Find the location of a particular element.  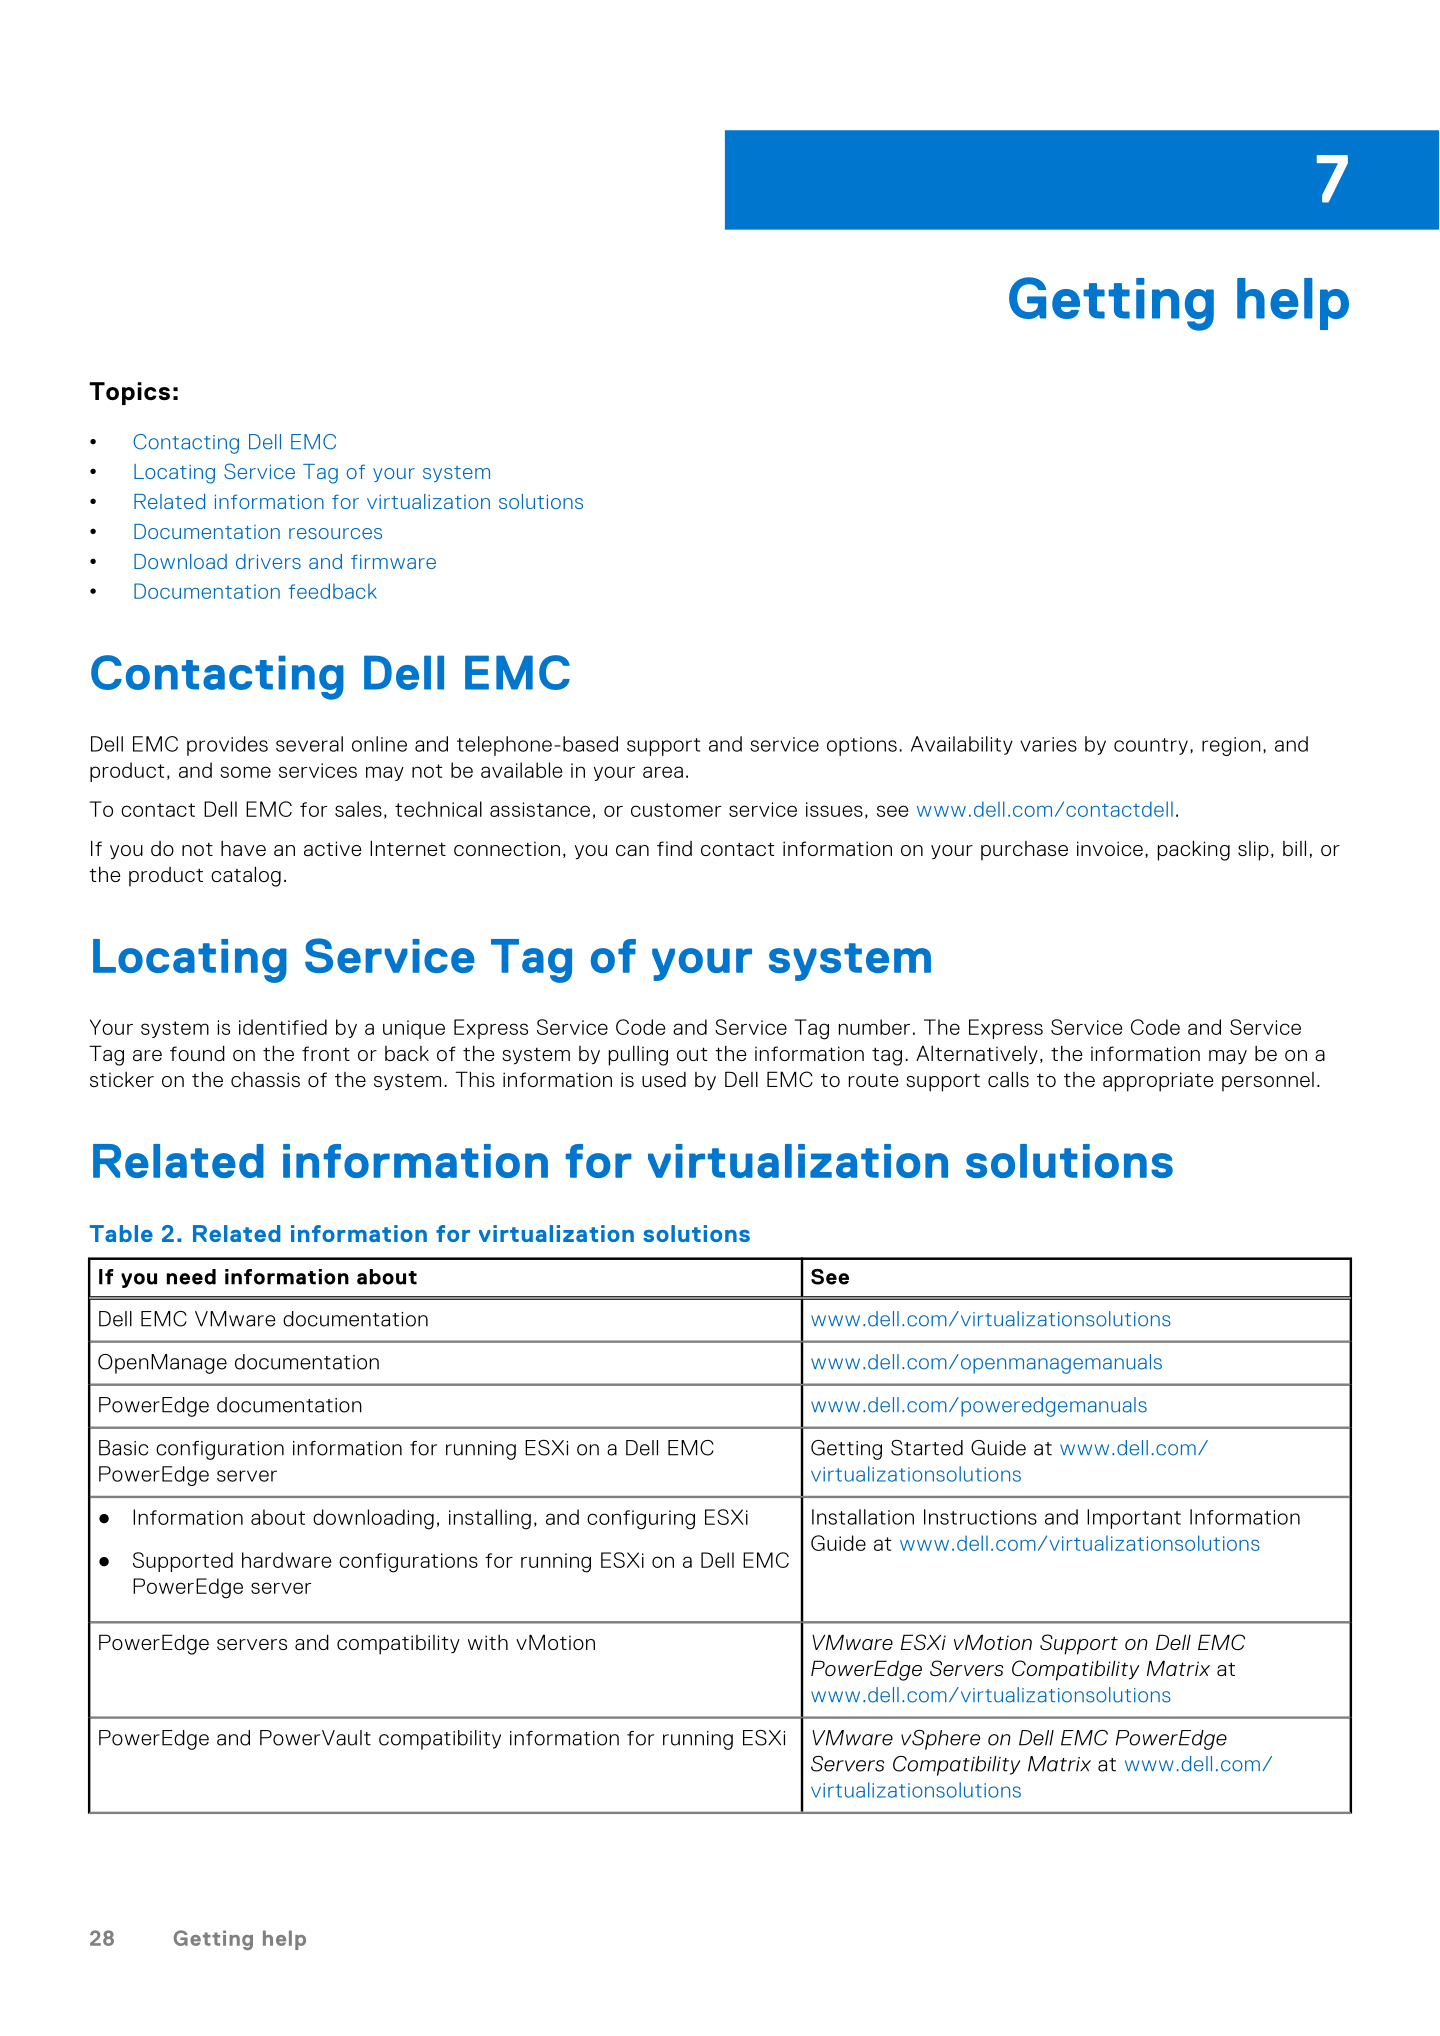

firmware is located at coordinates (393, 561).
